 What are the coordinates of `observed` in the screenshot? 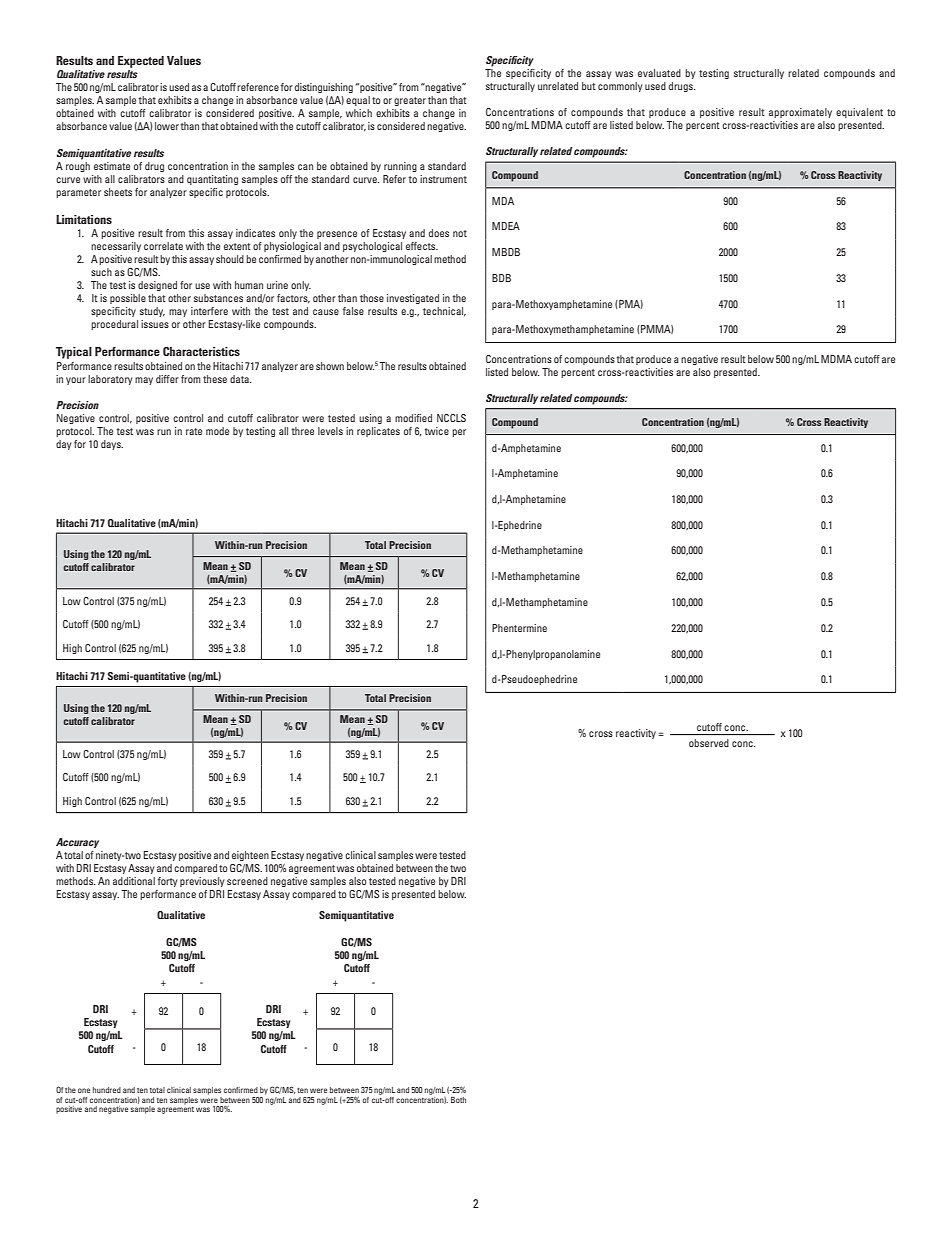 It's located at (709, 743).
